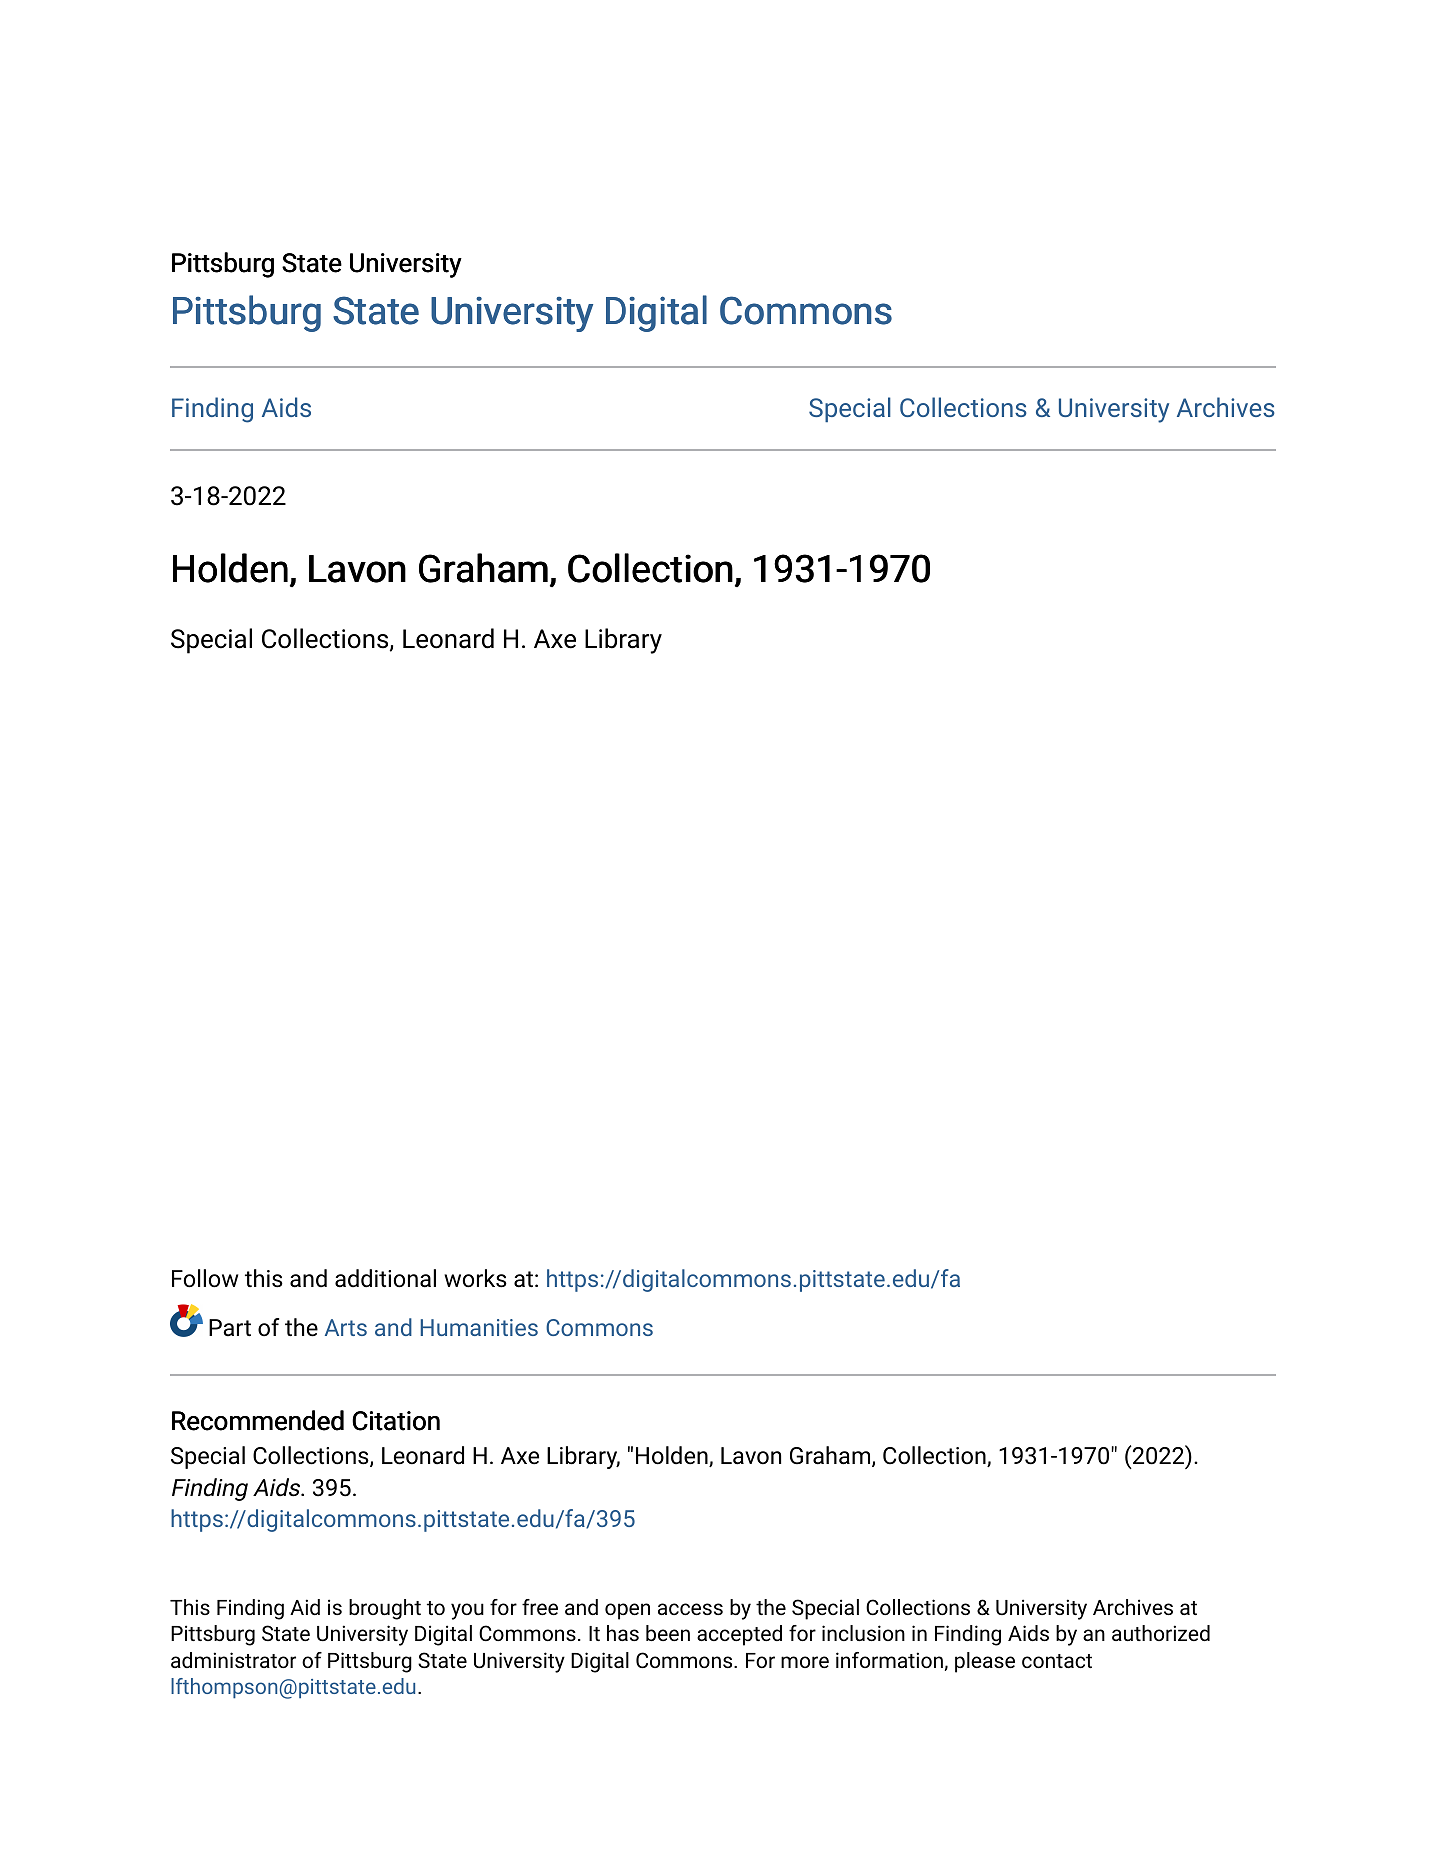 The width and height of the screenshot is (1446, 1871). Describe the element at coordinates (258, 1420) in the screenshot. I see `Recommended` at that location.
